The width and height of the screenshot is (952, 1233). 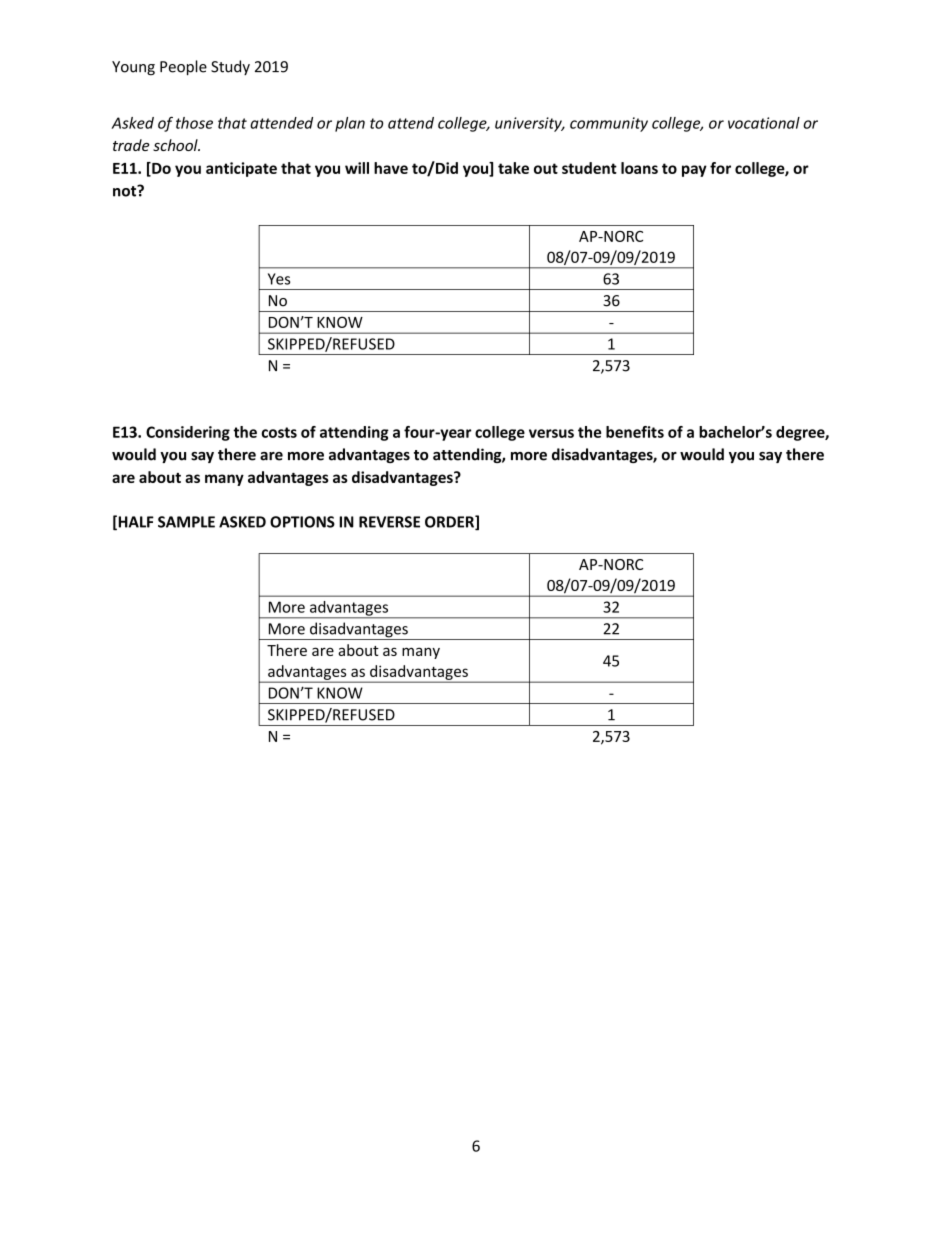 I want to click on benefits, so click(x=635, y=432).
